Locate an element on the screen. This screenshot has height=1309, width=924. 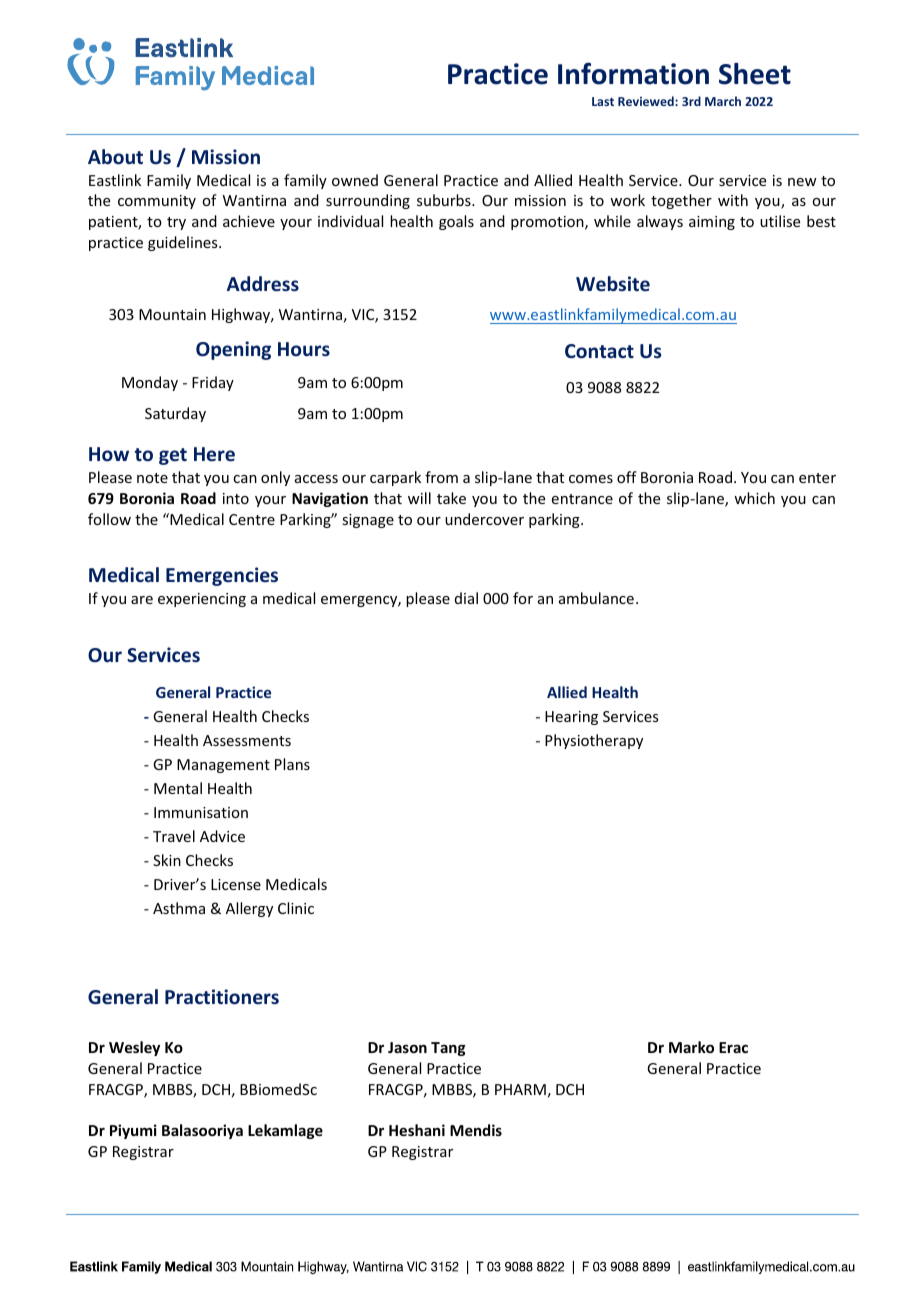
Wesley is located at coordinates (134, 1048).
